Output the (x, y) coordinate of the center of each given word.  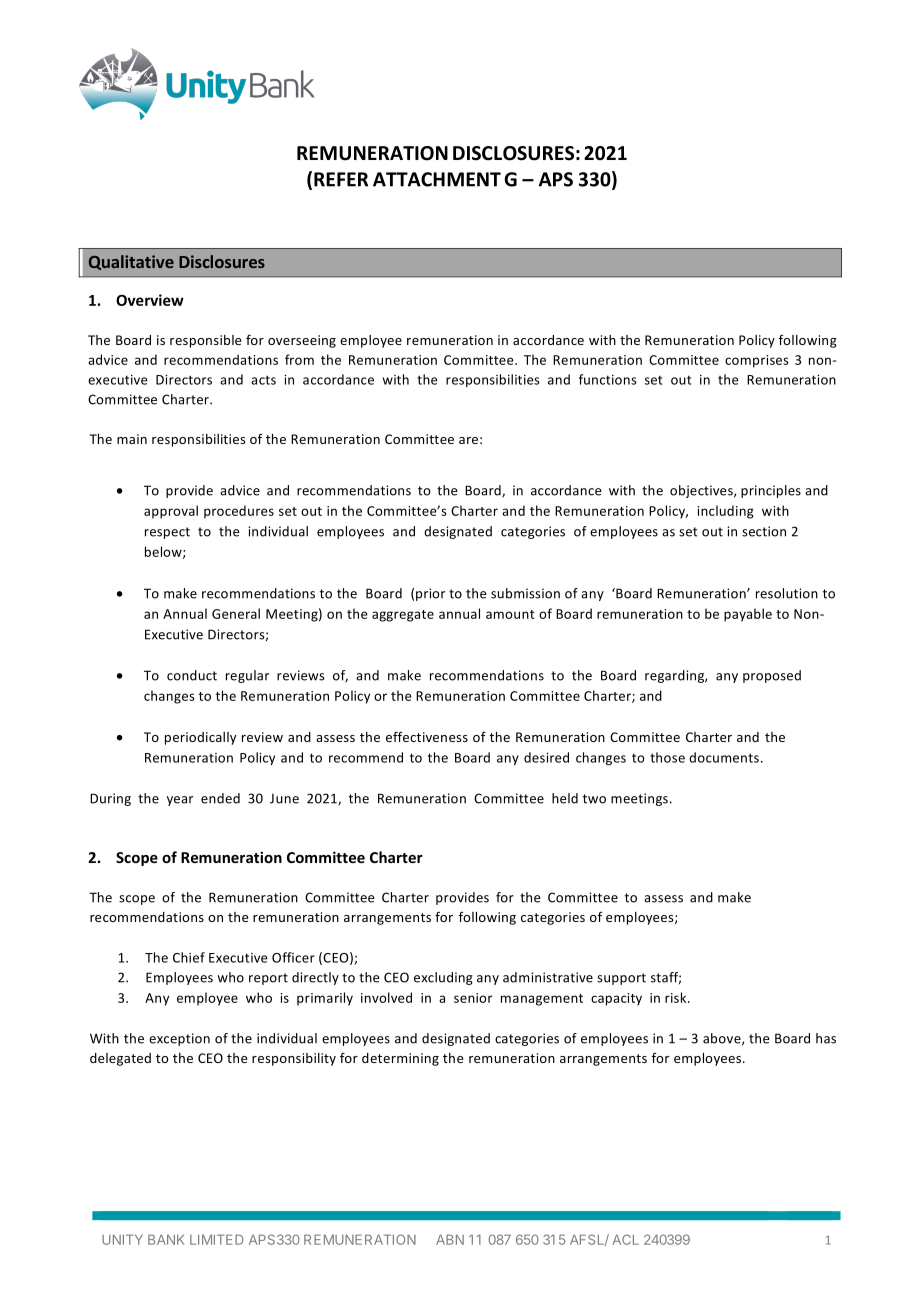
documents (724, 757)
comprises (757, 361)
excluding (443, 978)
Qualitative (131, 262)
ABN (450, 1239)
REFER (341, 179)
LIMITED (217, 1239)
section (764, 531)
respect (167, 533)
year (180, 801)
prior (430, 594)
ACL (626, 1239)
